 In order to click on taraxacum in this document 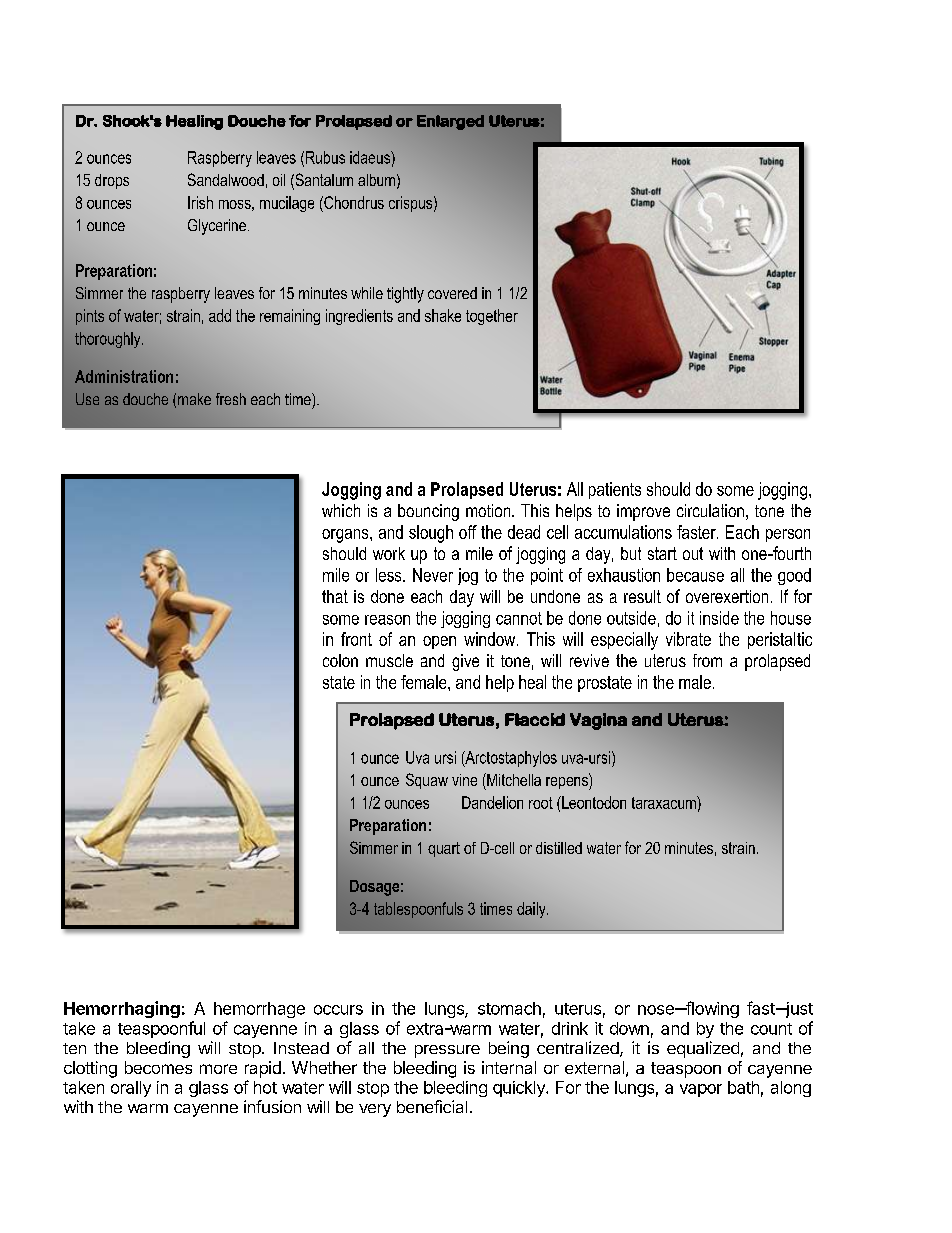, I will do `click(665, 802)`.
